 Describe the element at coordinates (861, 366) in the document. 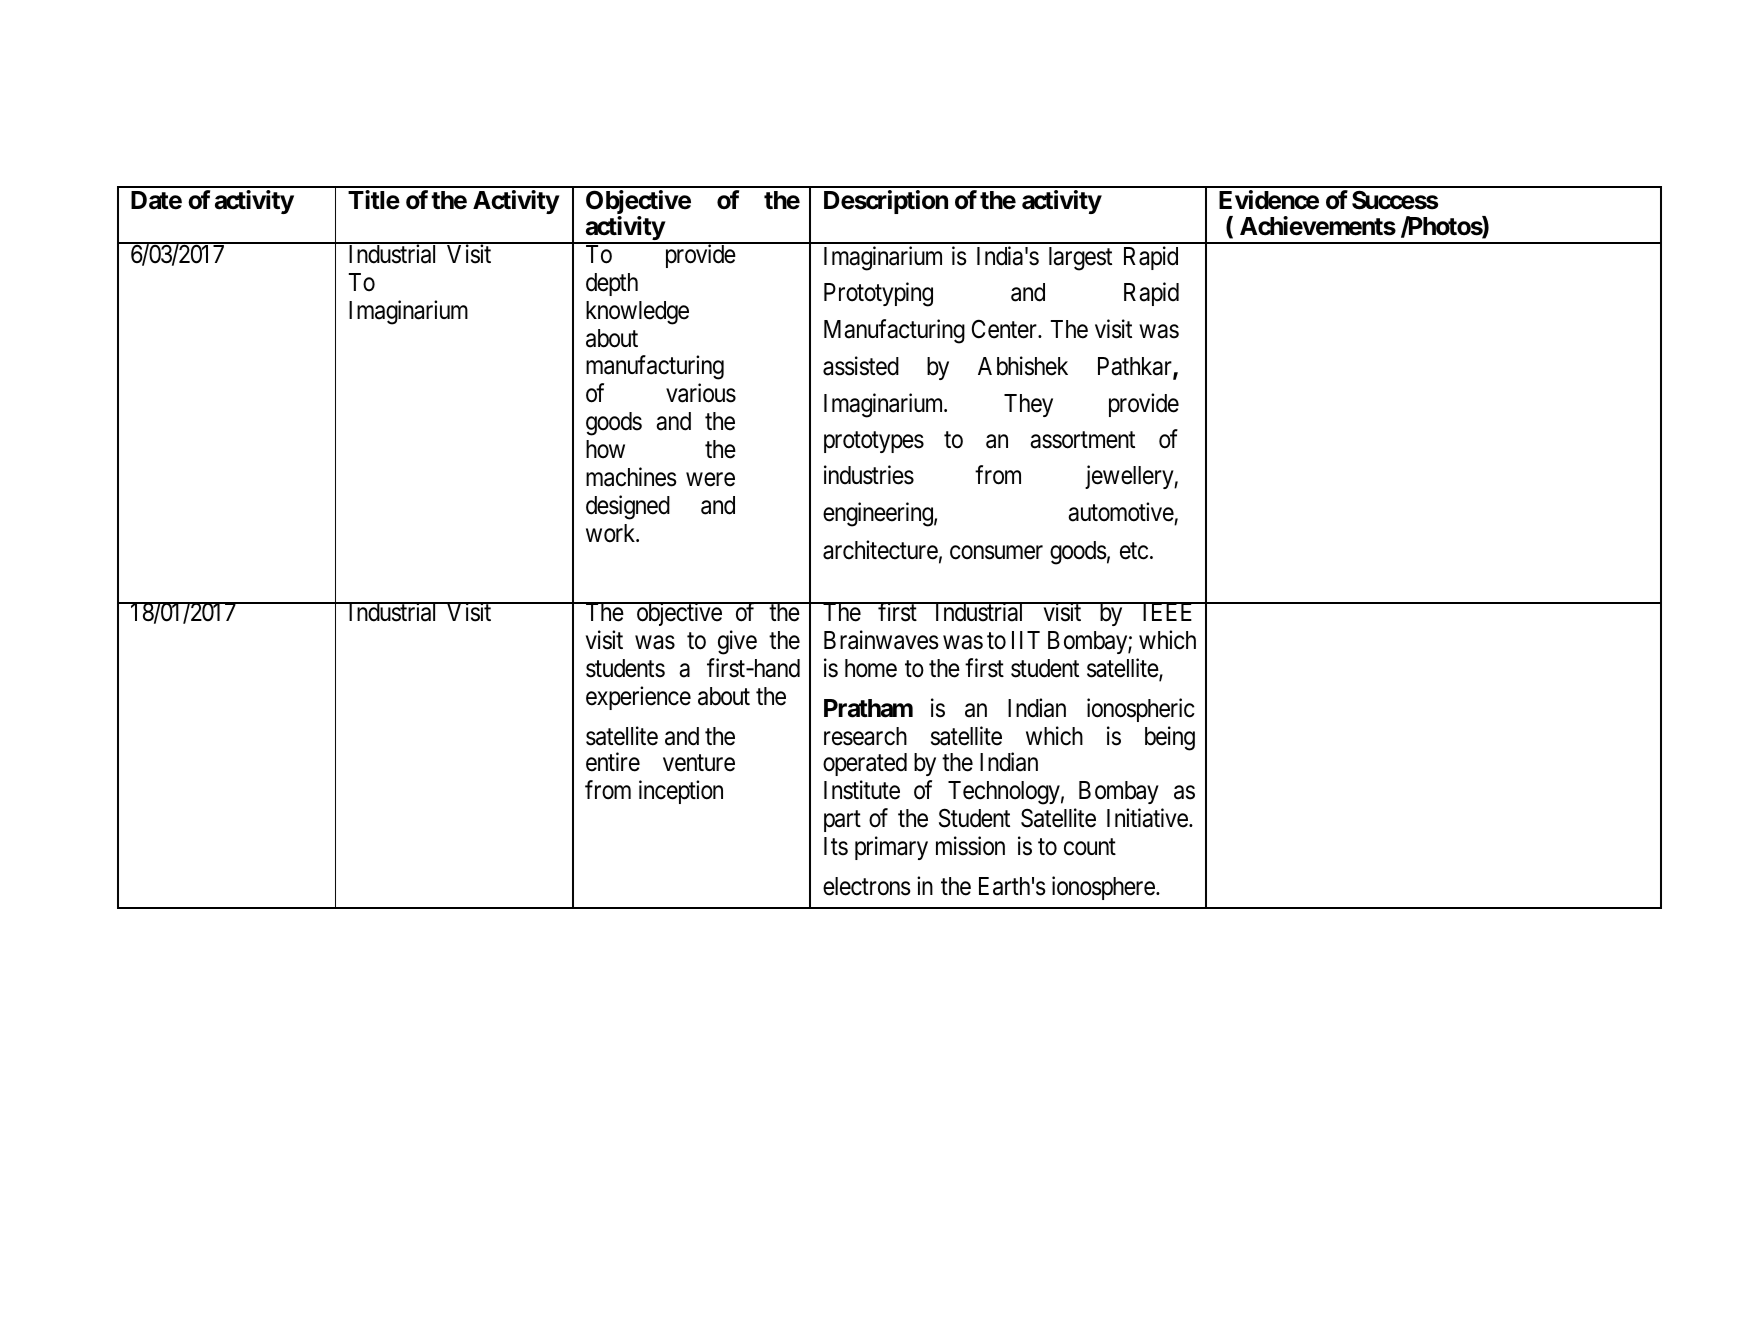

I see `assisted` at that location.
